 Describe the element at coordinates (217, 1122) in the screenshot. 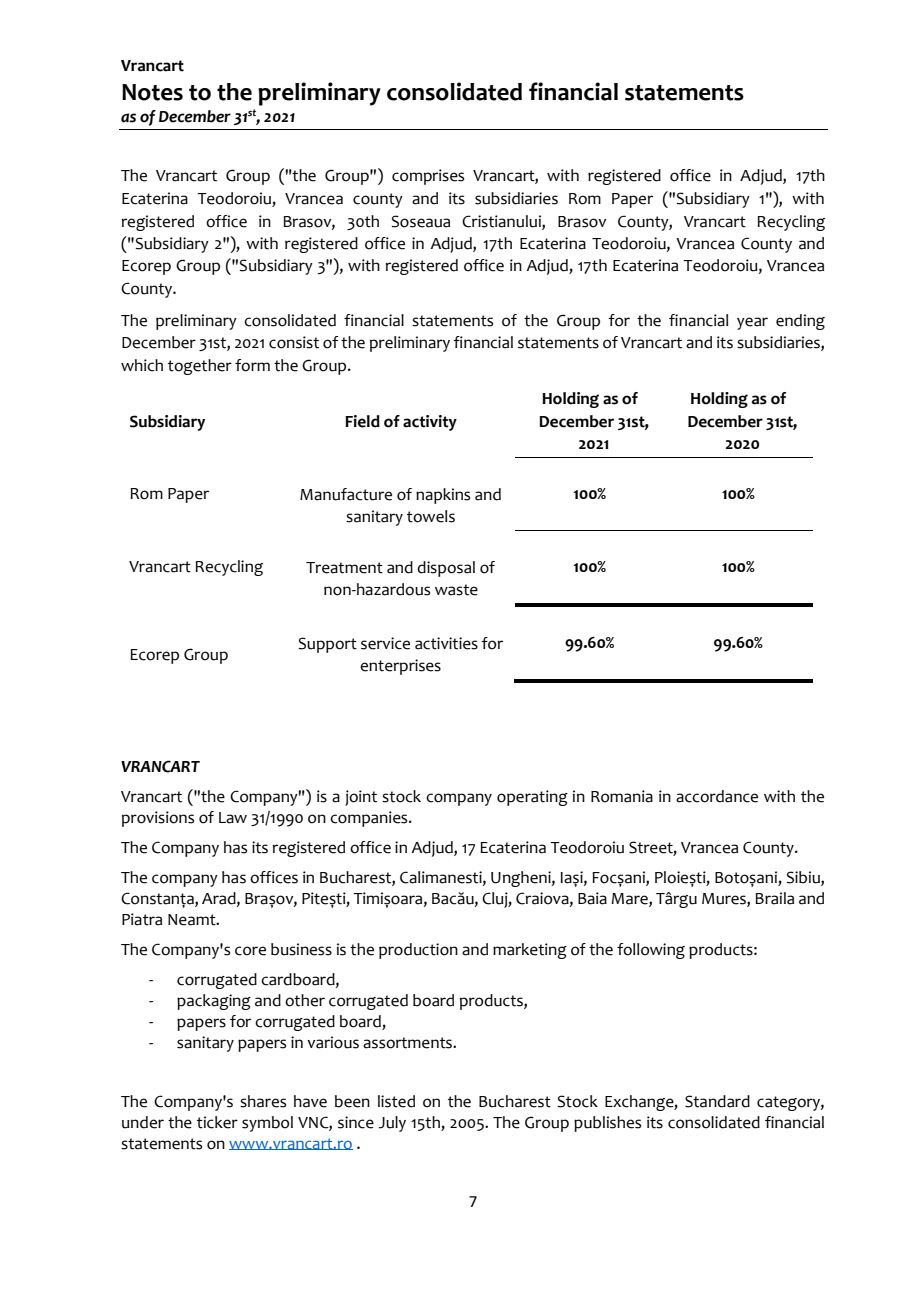

I see `ticker` at that location.
